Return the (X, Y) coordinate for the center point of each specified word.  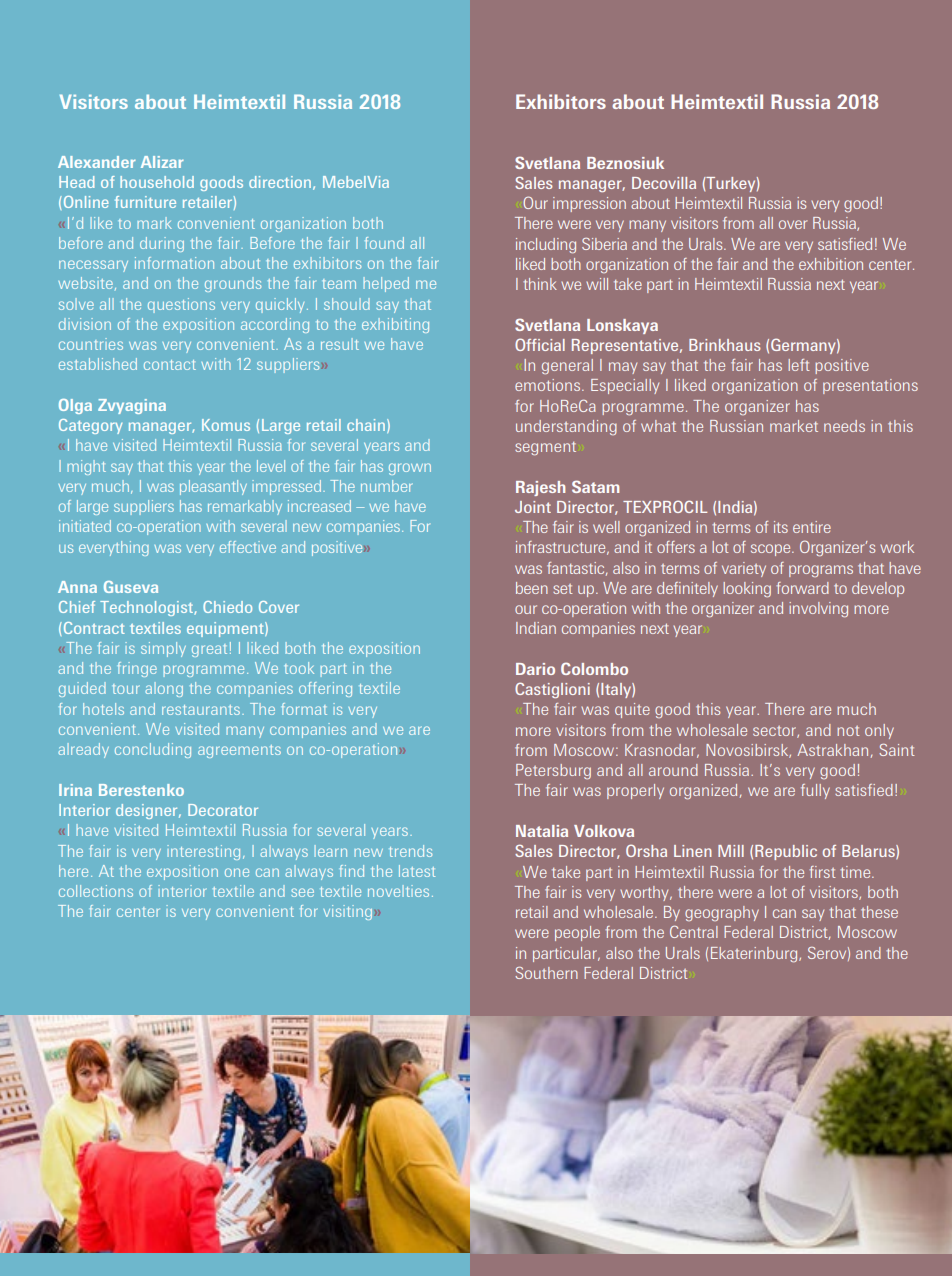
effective (248, 547)
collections (96, 891)
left (799, 365)
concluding (153, 750)
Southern (546, 973)
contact (170, 365)
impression (589, 204)
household (157, 182)
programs (821, 571)
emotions (549, 385)
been (532, 588)
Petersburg (553, 771)
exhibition (831, 264)
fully (815, 791)
